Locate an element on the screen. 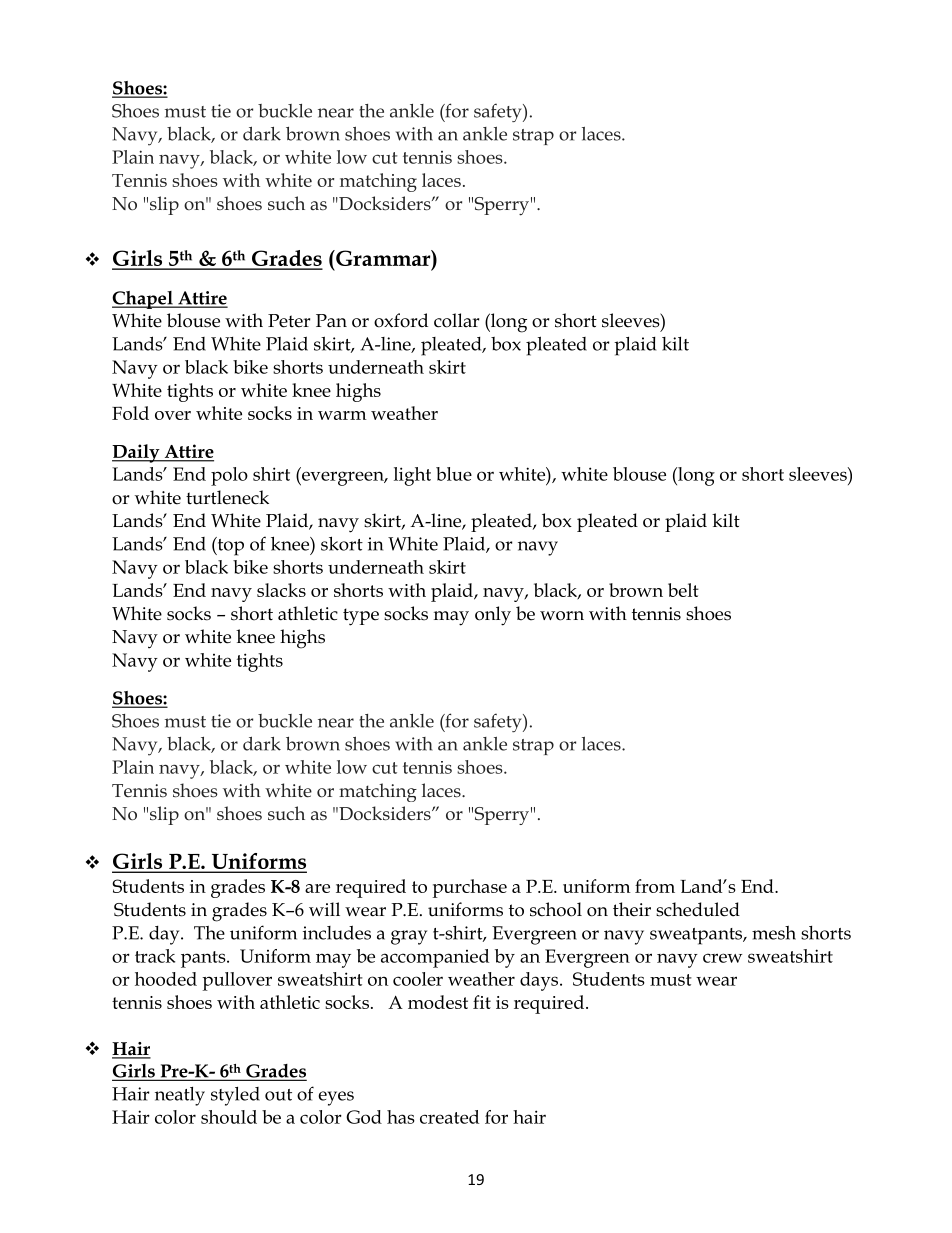 The image size is (952, 1233). are is located at coordinates (317, 888).
